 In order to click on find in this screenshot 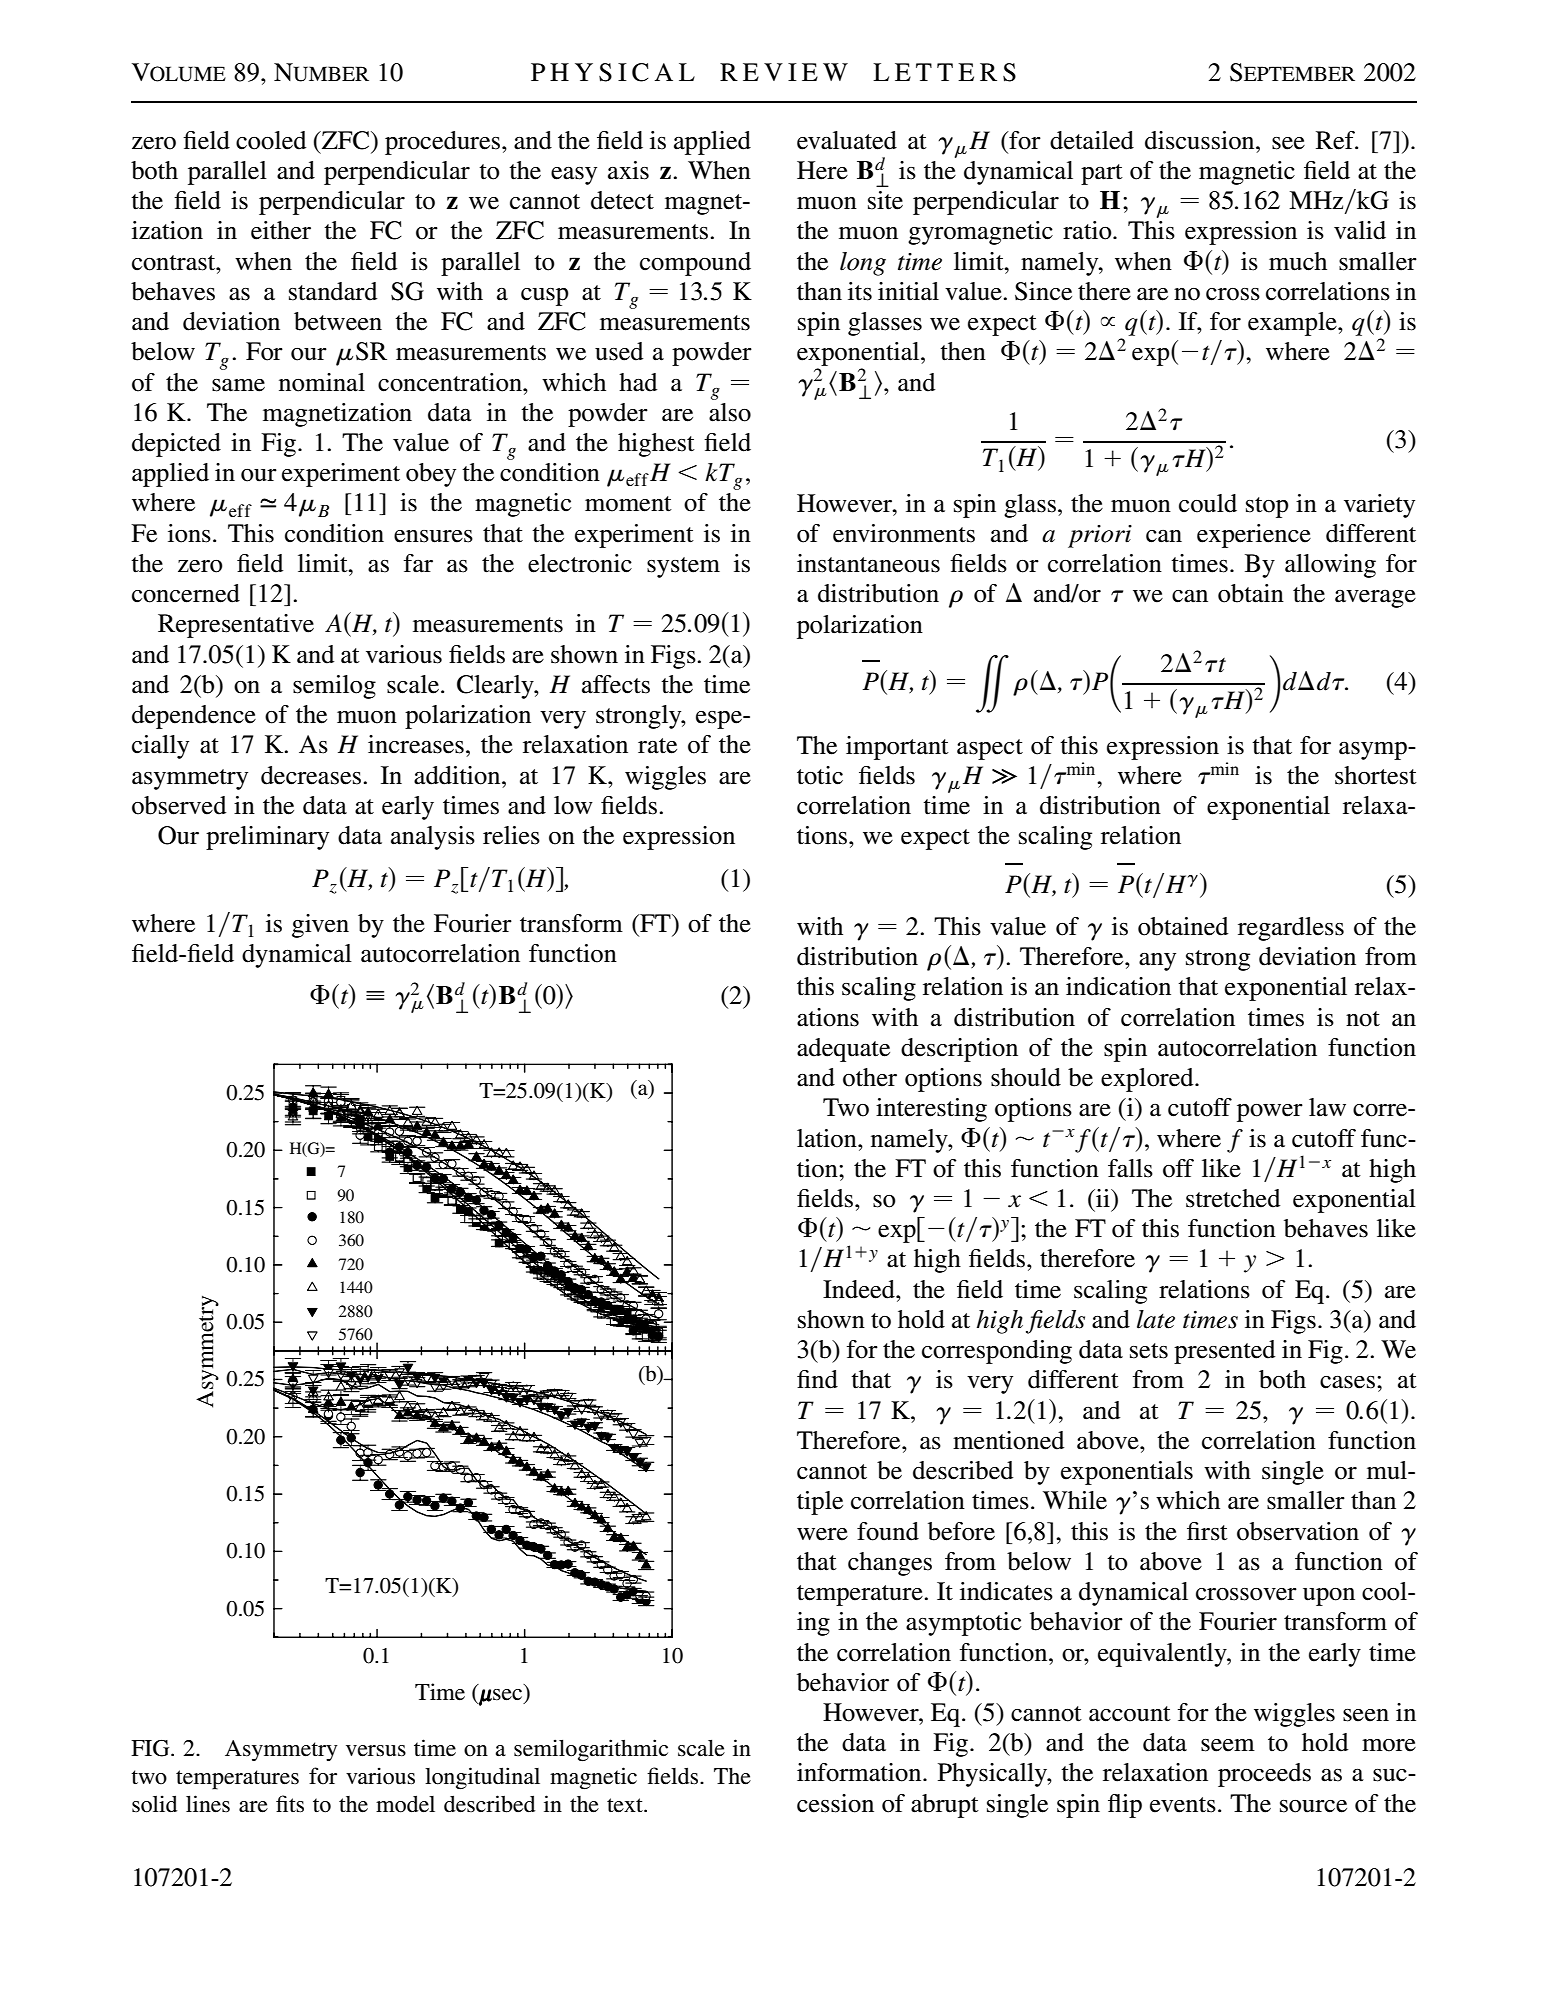, I will do `click(817, 1379)`.
